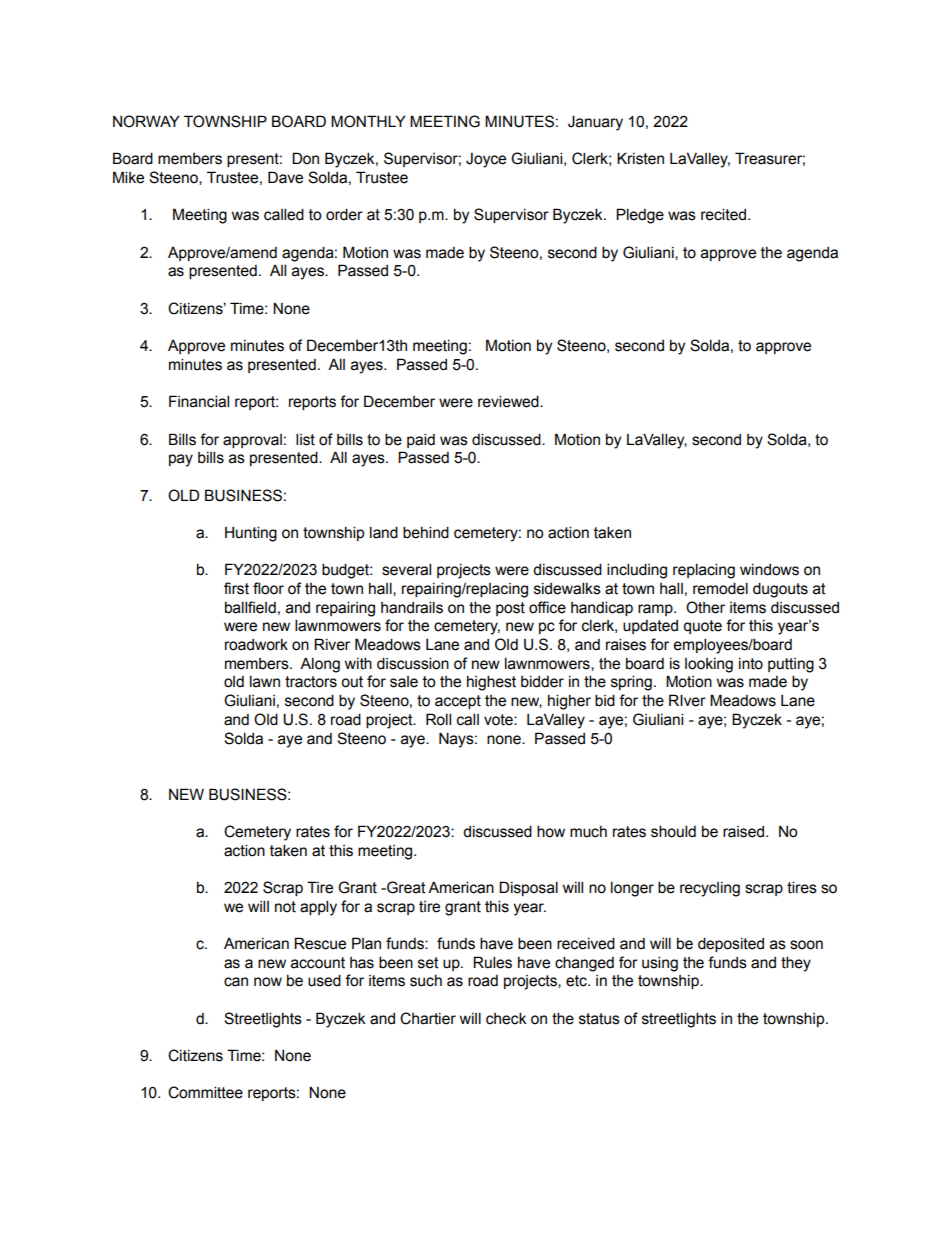 The image size is (952, 1233). What do you see at coordinates (205, 1092) in the screenshot?
I see `Committee` at bounding box center [205, 1092].
